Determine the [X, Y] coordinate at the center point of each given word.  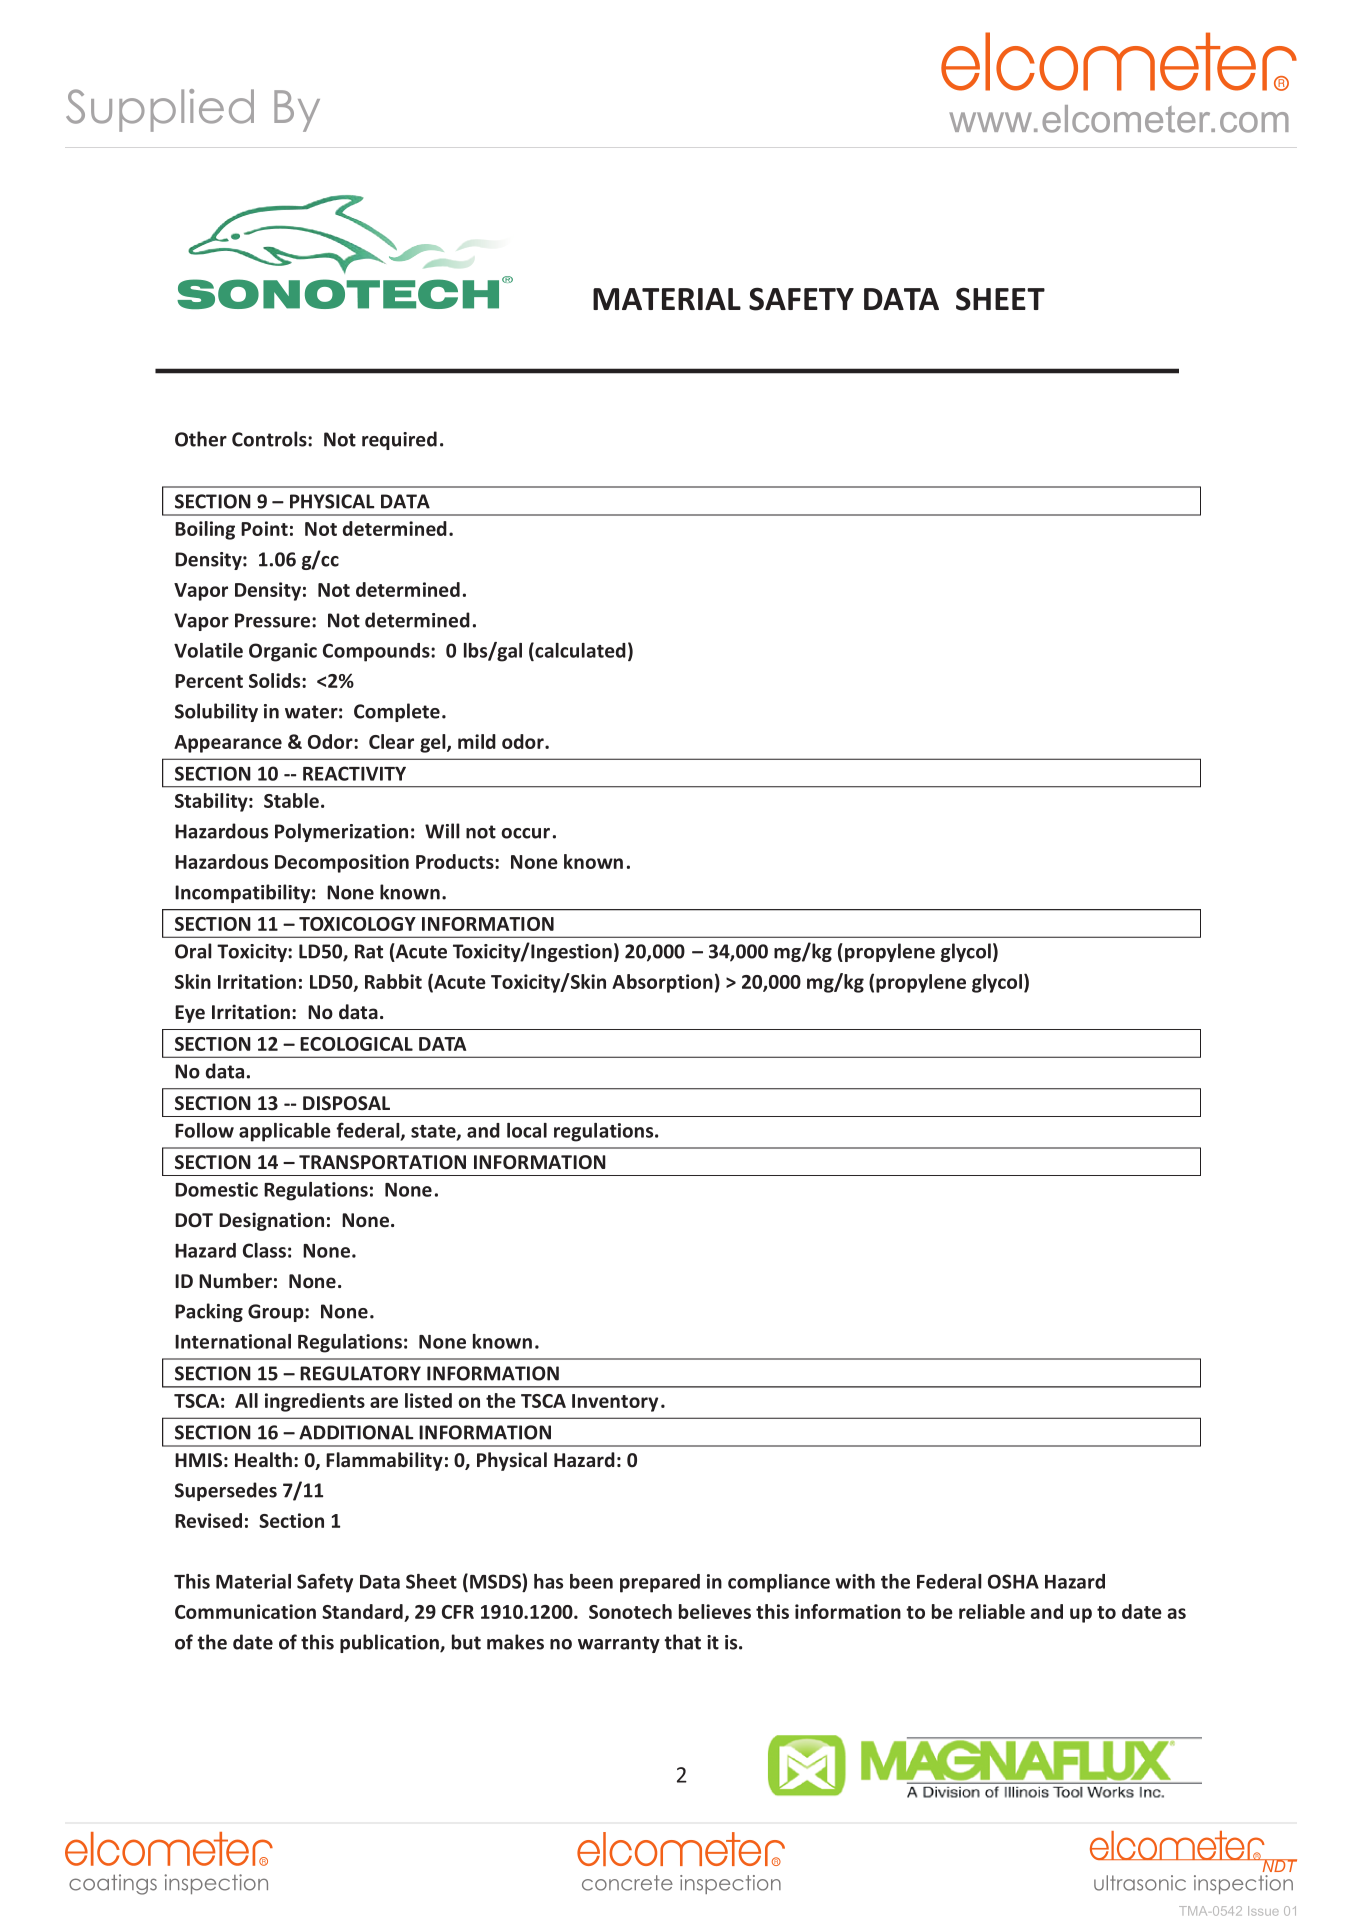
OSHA [1013, 1581]
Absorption [662, 983]
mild [477, 741]
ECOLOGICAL [356, 1044]
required [399, 440]
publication [390, 1643]
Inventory [615, 1403]
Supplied [160, 110]
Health [263, 1460]
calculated [579, 651]
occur [525, 833]
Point [264, 528]
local [527, 1130]
